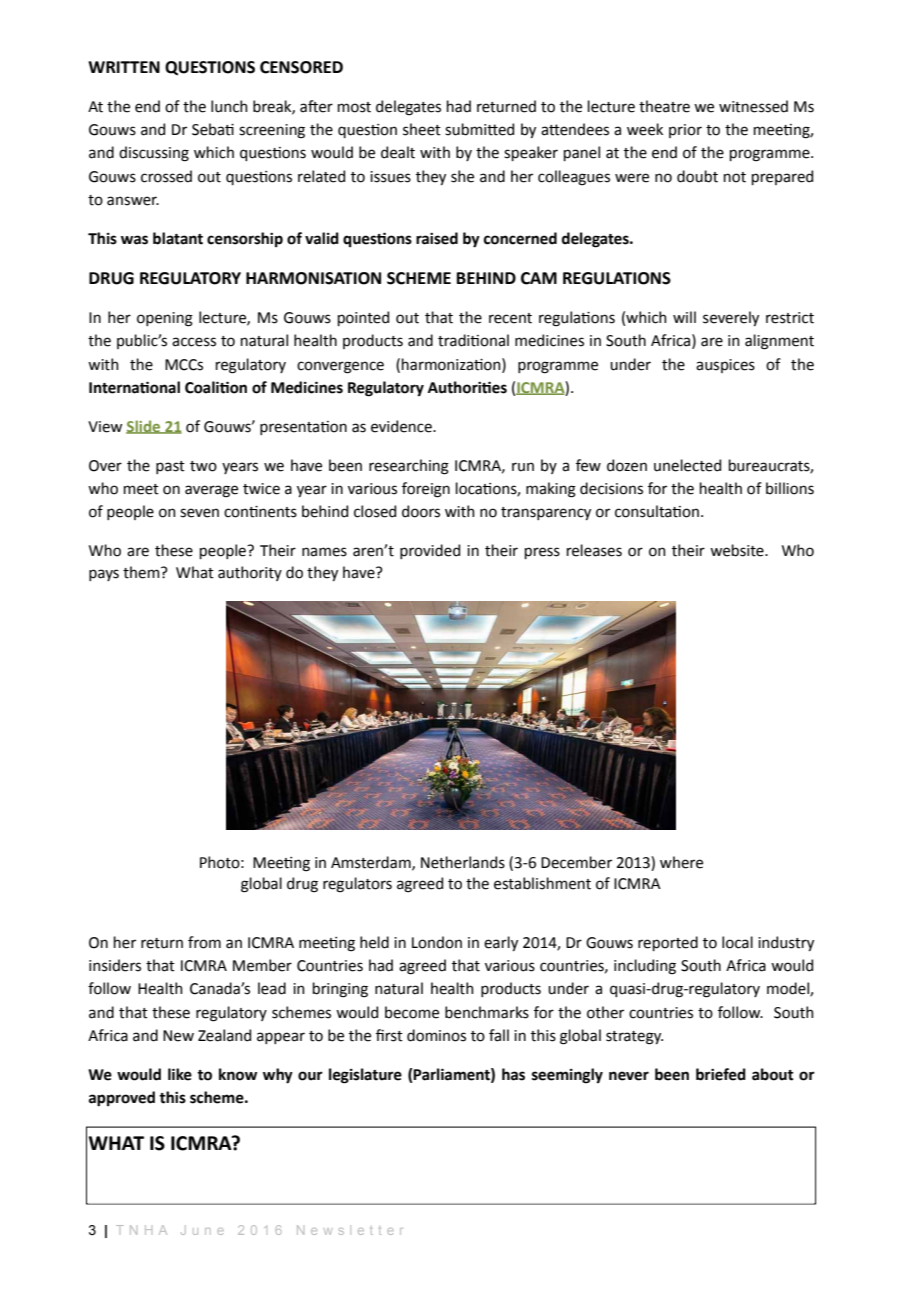  Describe the element at coordinates (422, 129) in the screenshot. I see `sheet` at that location.
